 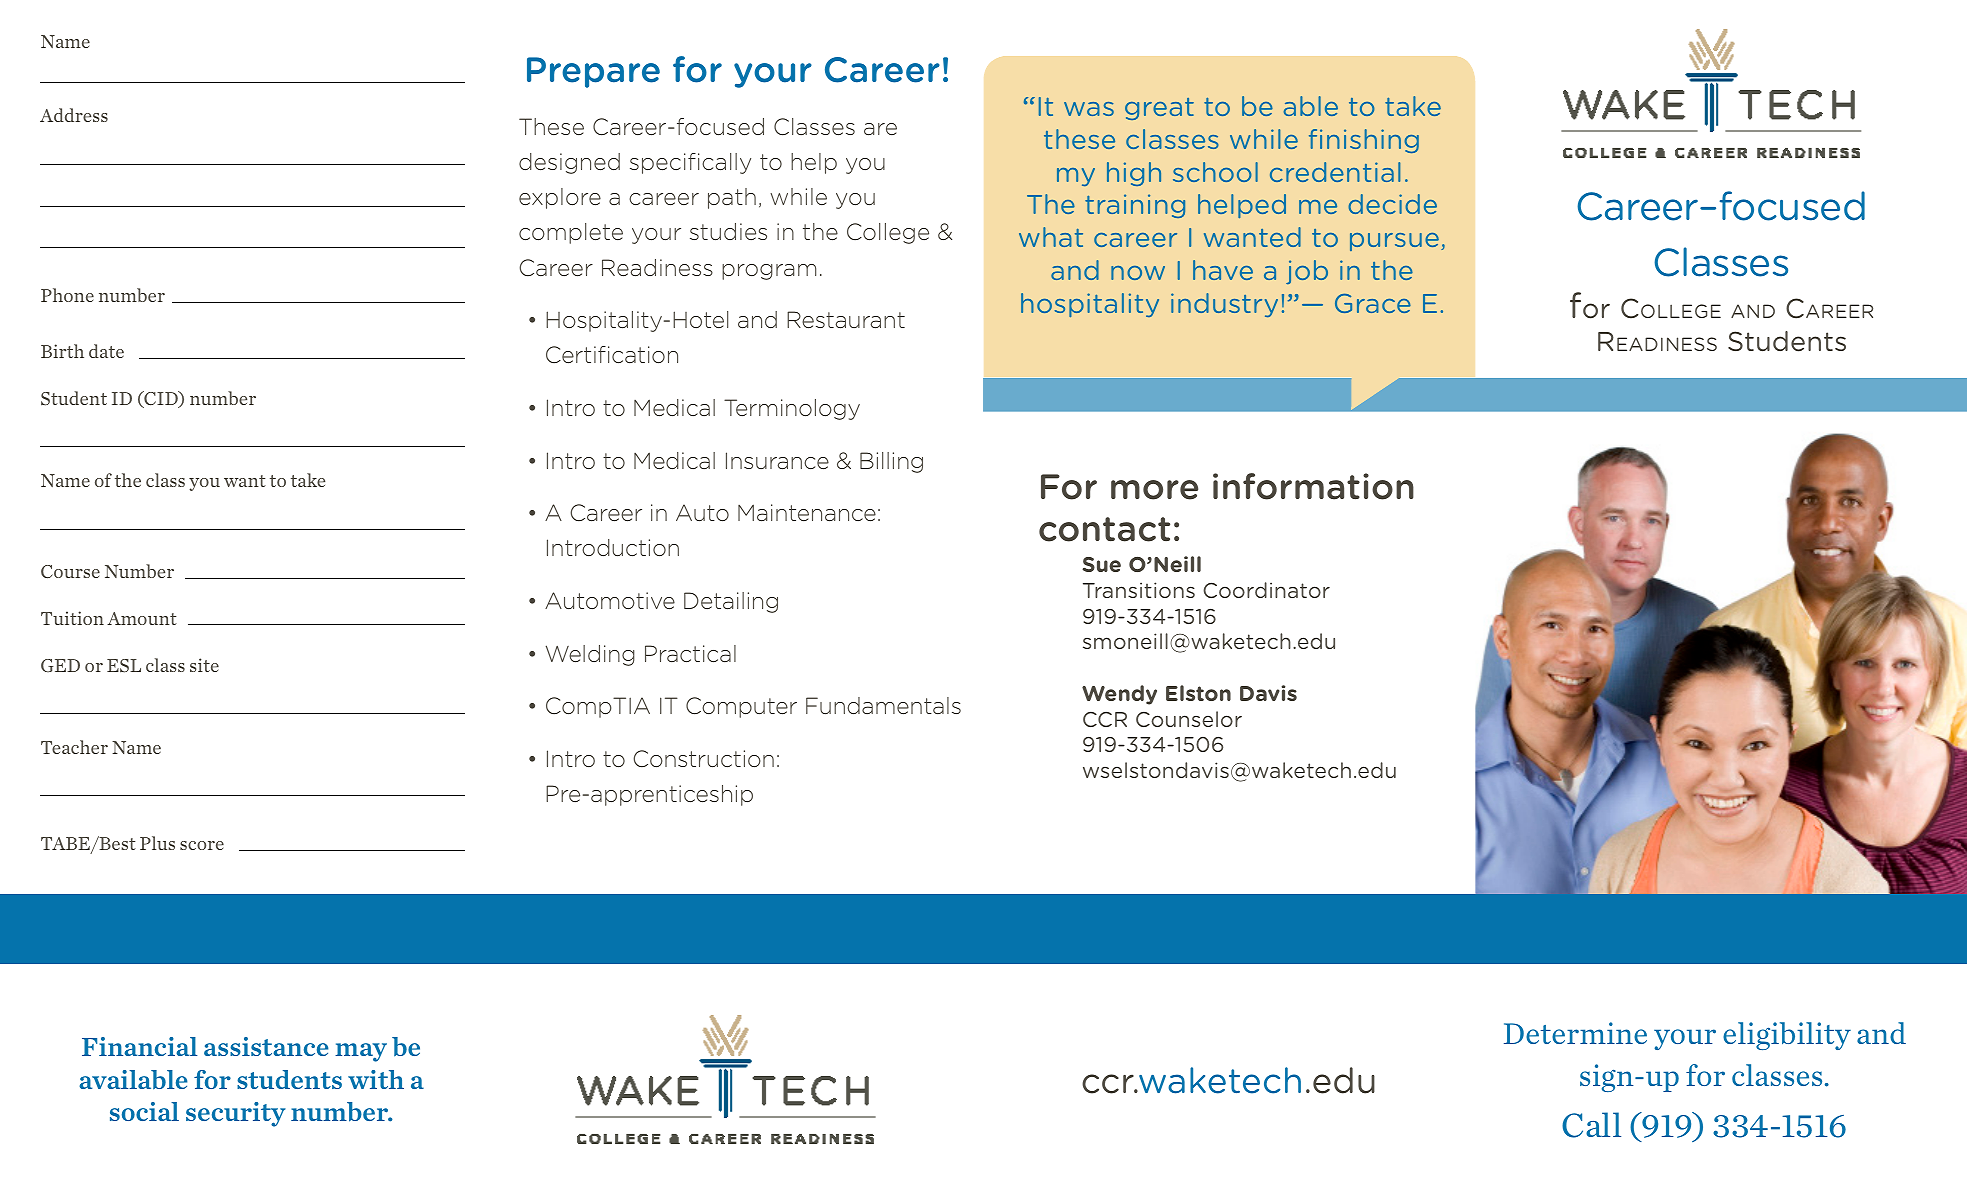 I want to click on Detailing, so click(x=731, y=602).
